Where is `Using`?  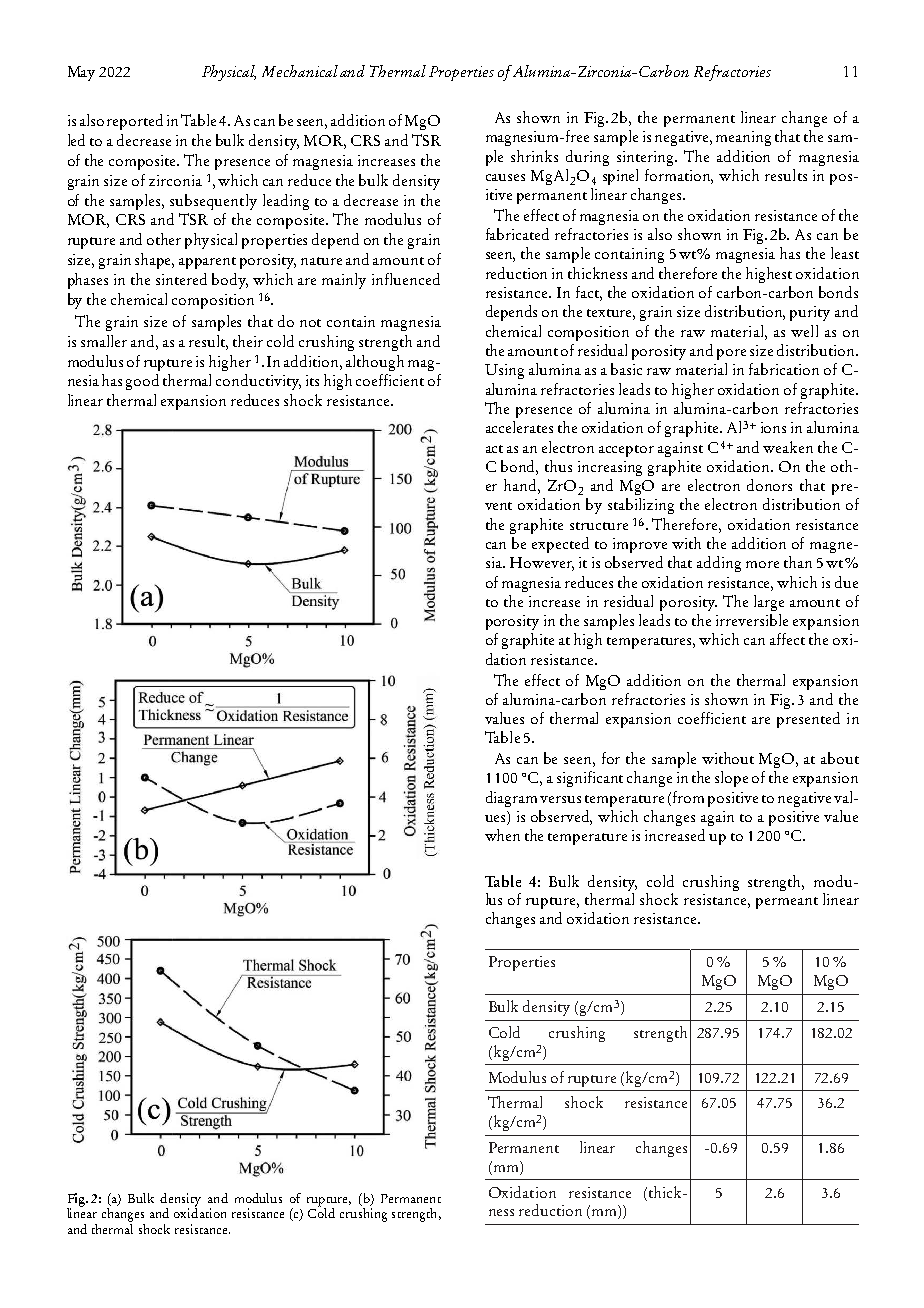
Using is located at coordinates (504, 371).
